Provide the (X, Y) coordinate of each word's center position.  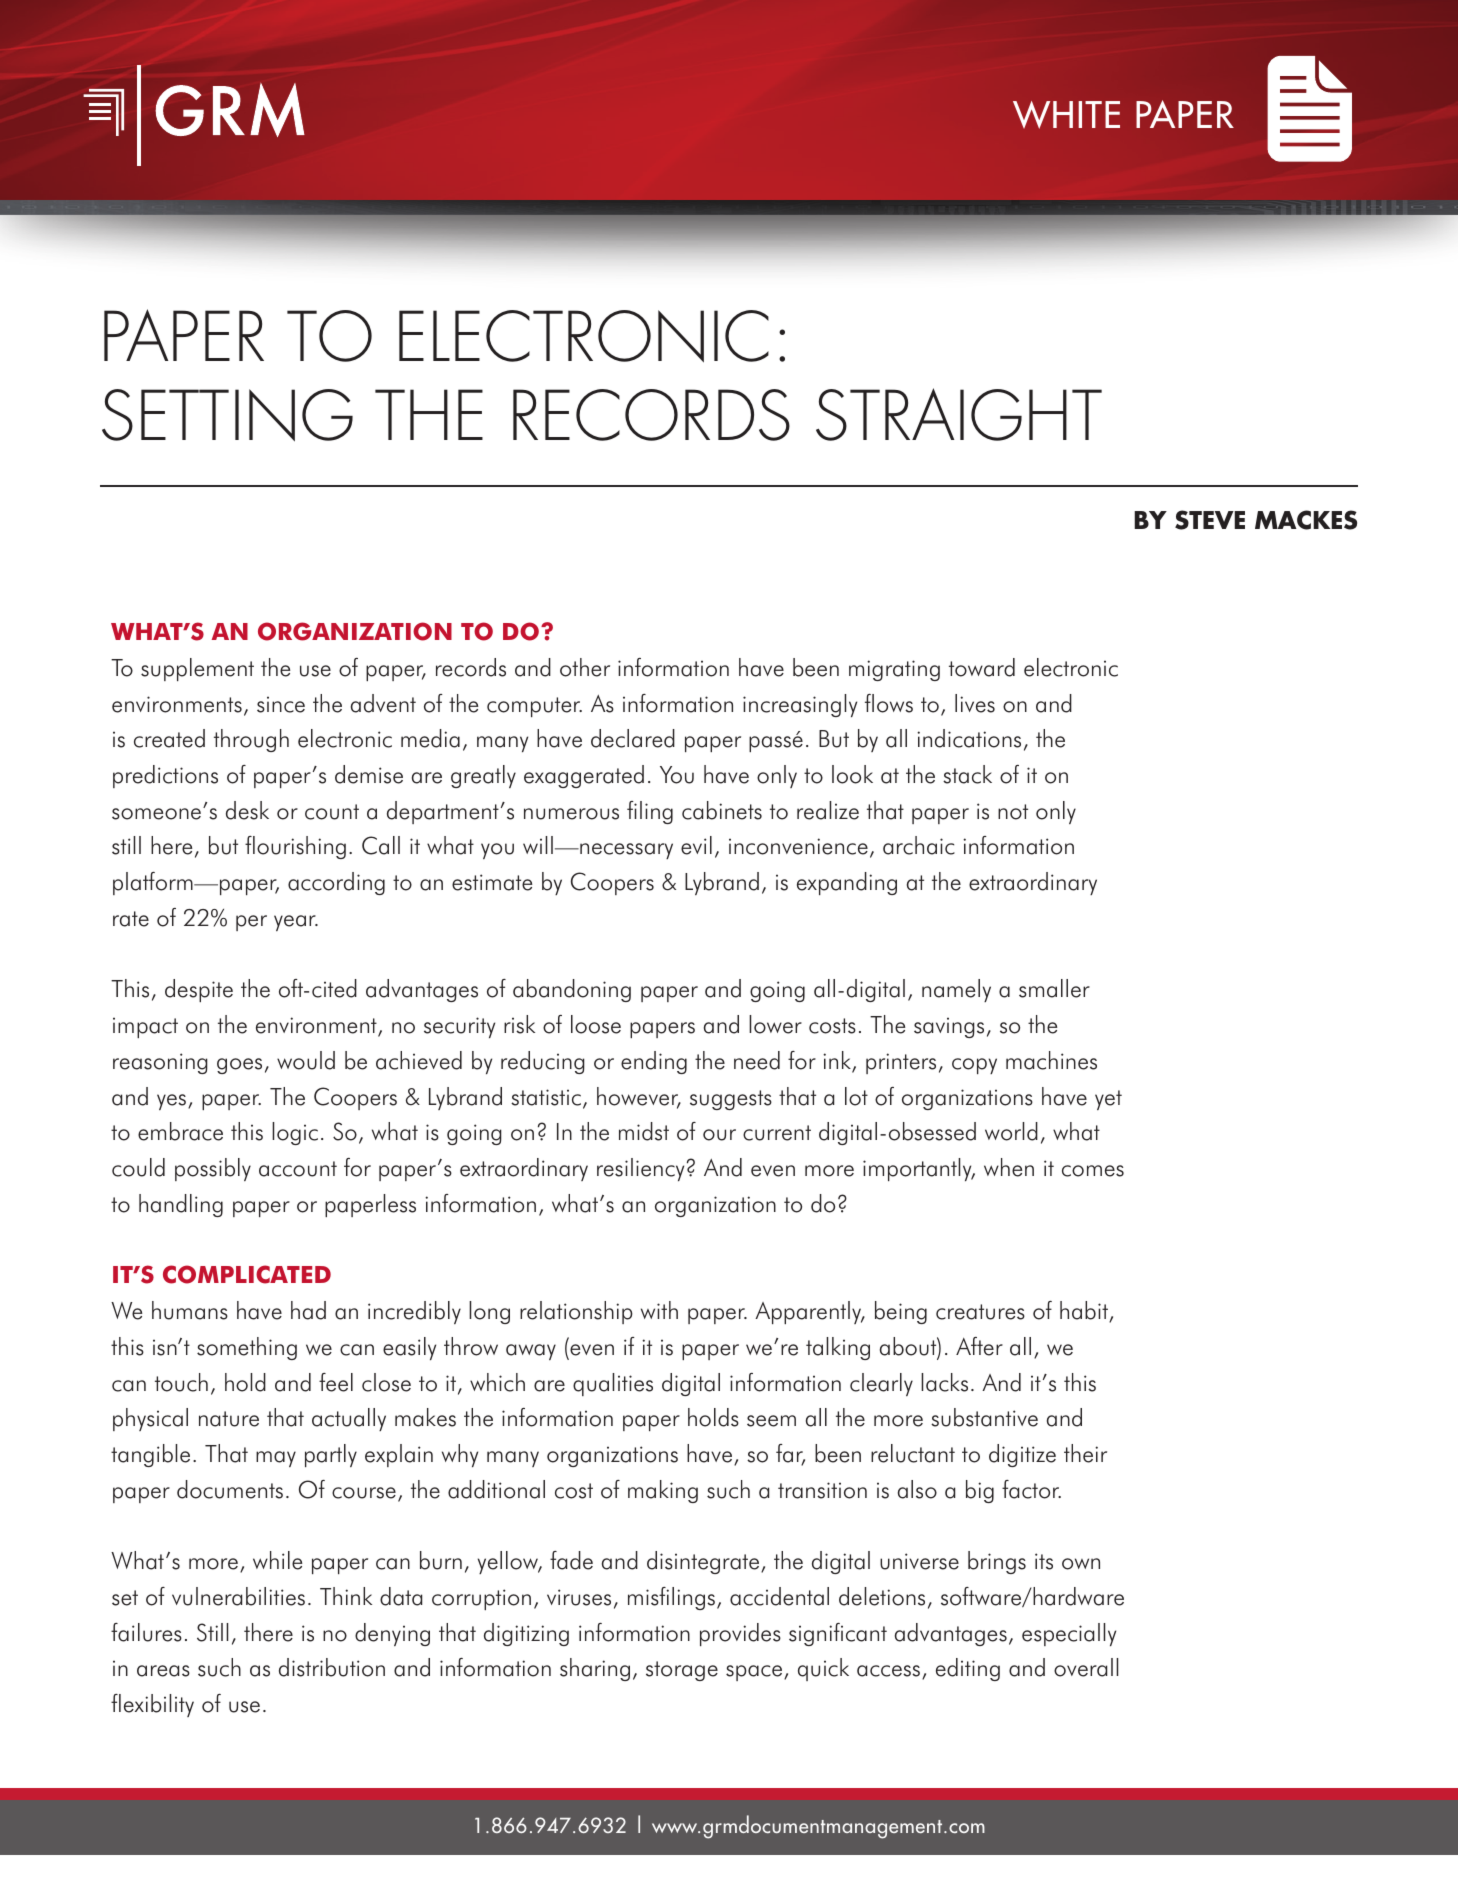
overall (1086, 1667)
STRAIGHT (959, 414)
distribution (332, 1667)
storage (682, 1671)
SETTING (227, 415)
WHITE (1066, 115)
